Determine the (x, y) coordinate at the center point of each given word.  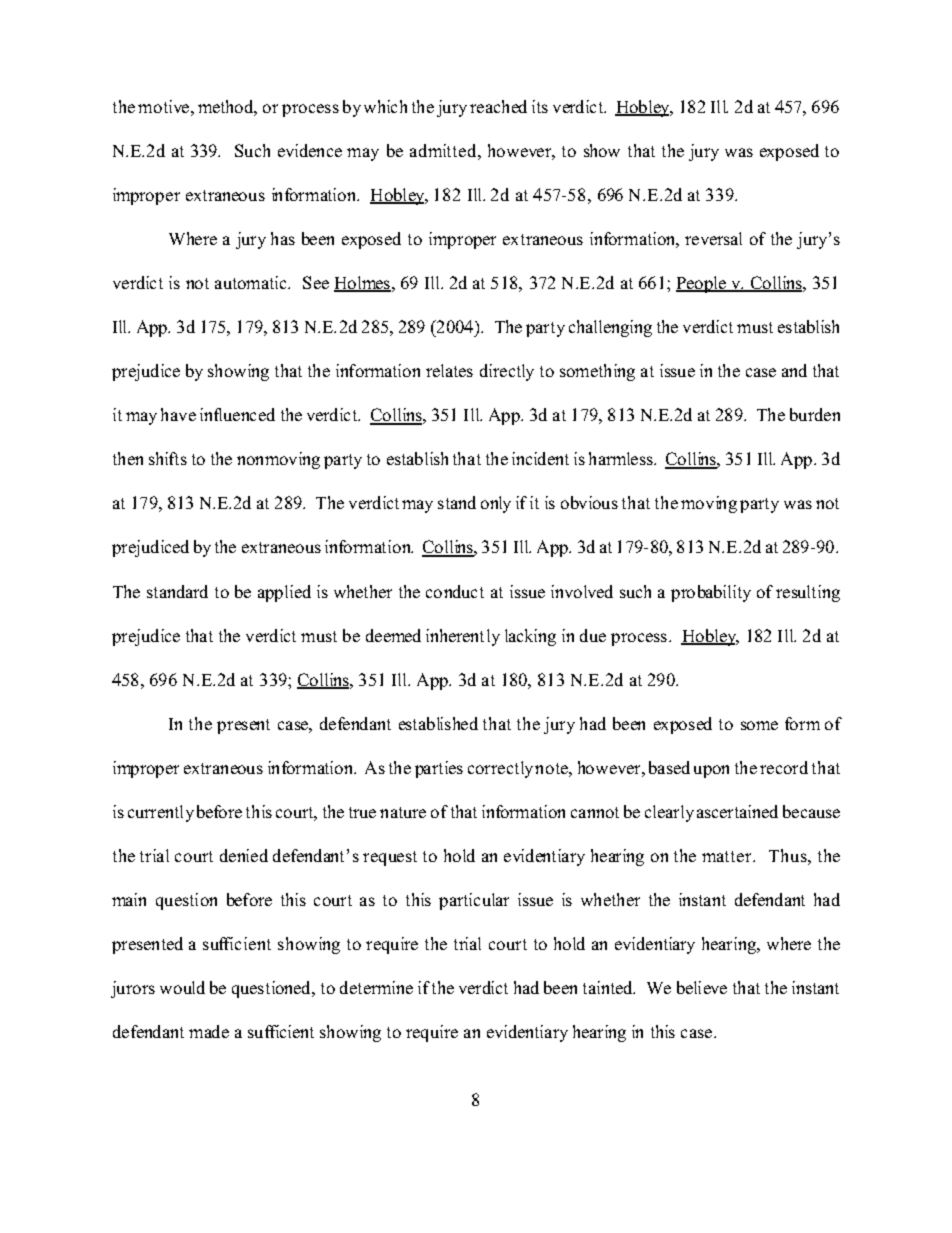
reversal (713, 238)
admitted (444, 150)
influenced (237, 414)
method (227, 107)
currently (161, 813)
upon (711, 771)
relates (449, 370)
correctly (500, 769)
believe (702, 987)
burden (815, 414)
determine (376, 987)
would (182, 987)
